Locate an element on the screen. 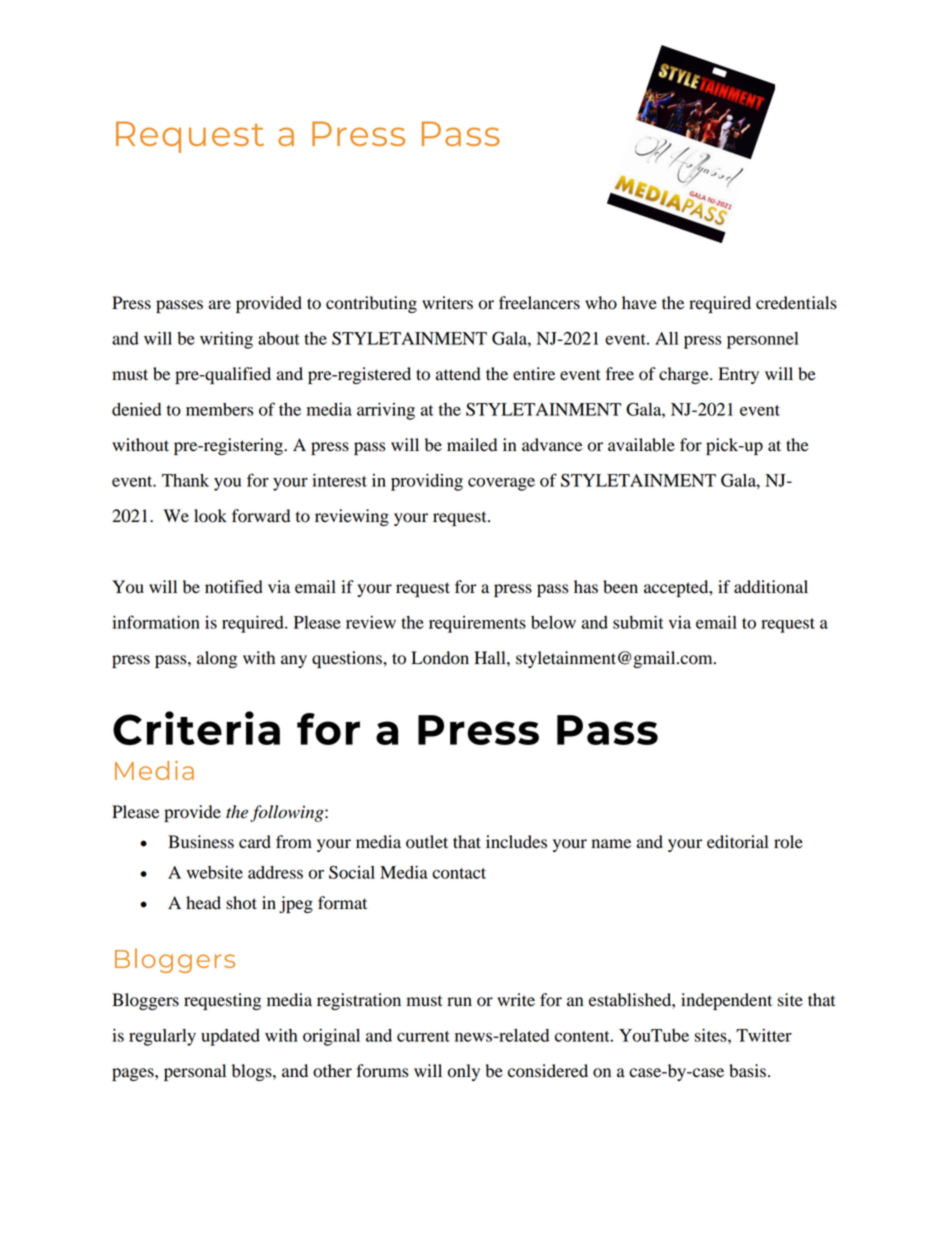 The width and height of the screenshot is (952, 1233). updated is located at coordinates (230, 1037).
